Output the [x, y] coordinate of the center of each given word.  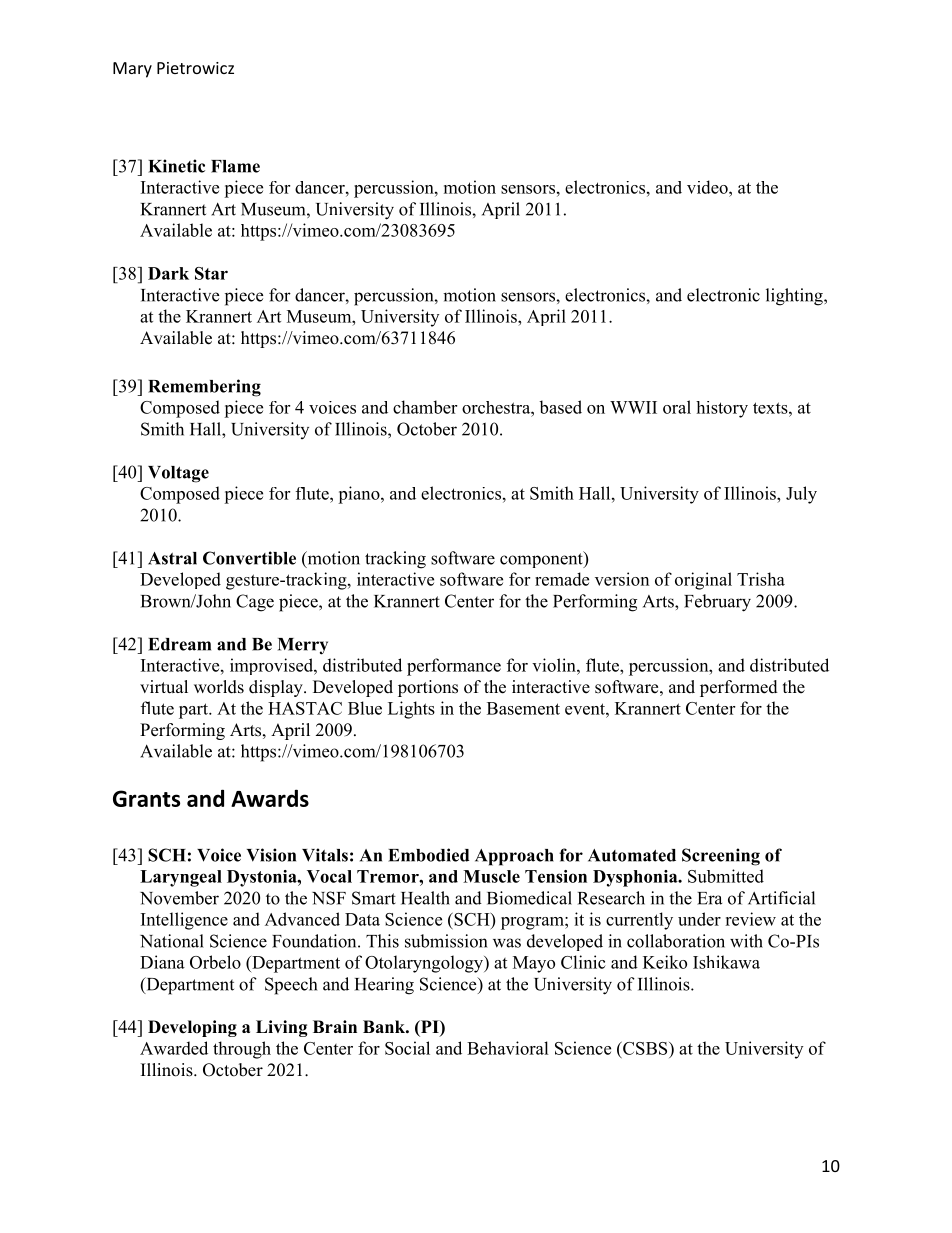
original [703, 581]
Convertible [249, 558]
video [708, 187]
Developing [192, 1028]
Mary [132, 70]
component [542, 559]
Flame [235, 166]
